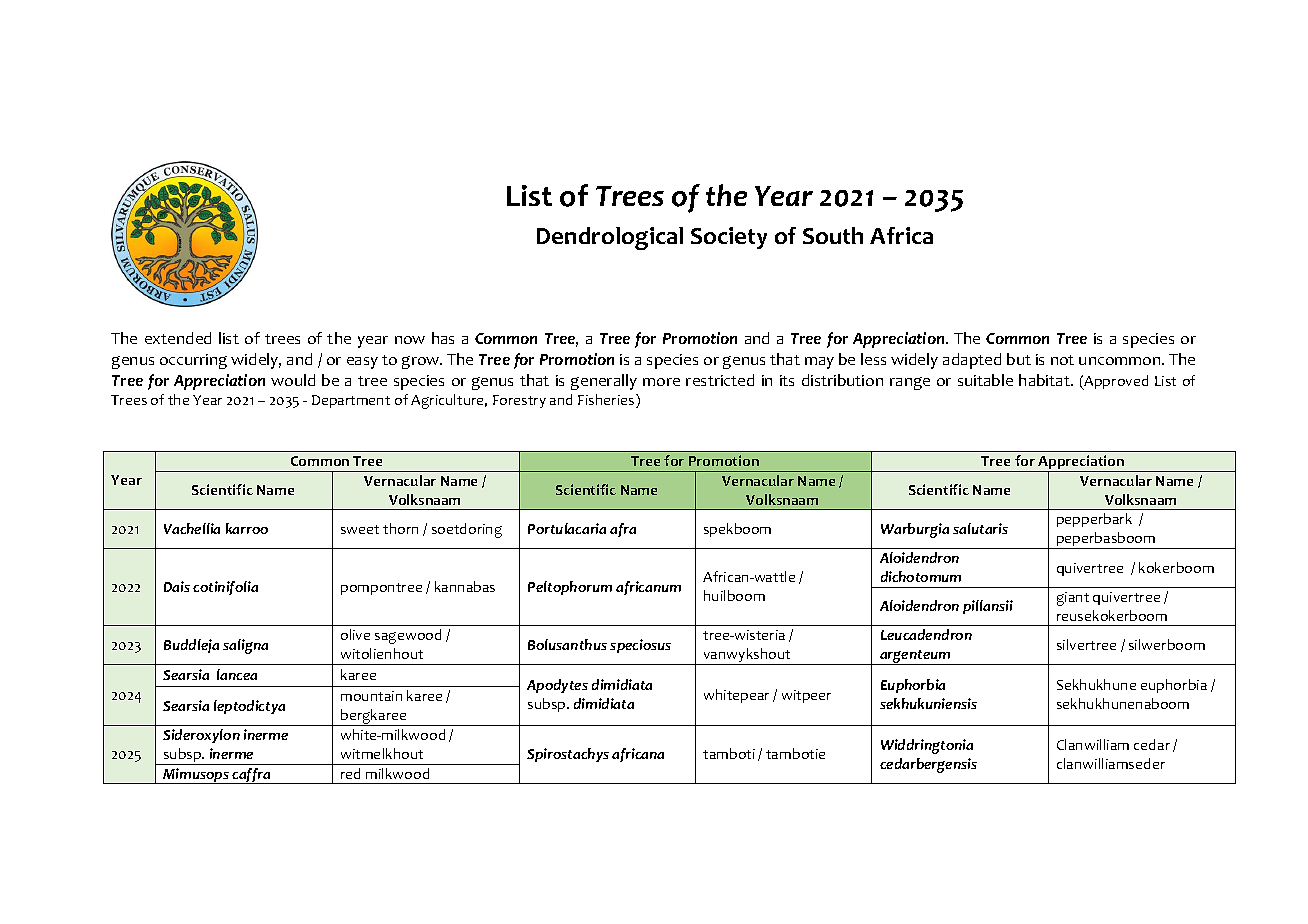  Describe the element at coordinates (607, 401) in the document. I see `Fisheries` at that location.
